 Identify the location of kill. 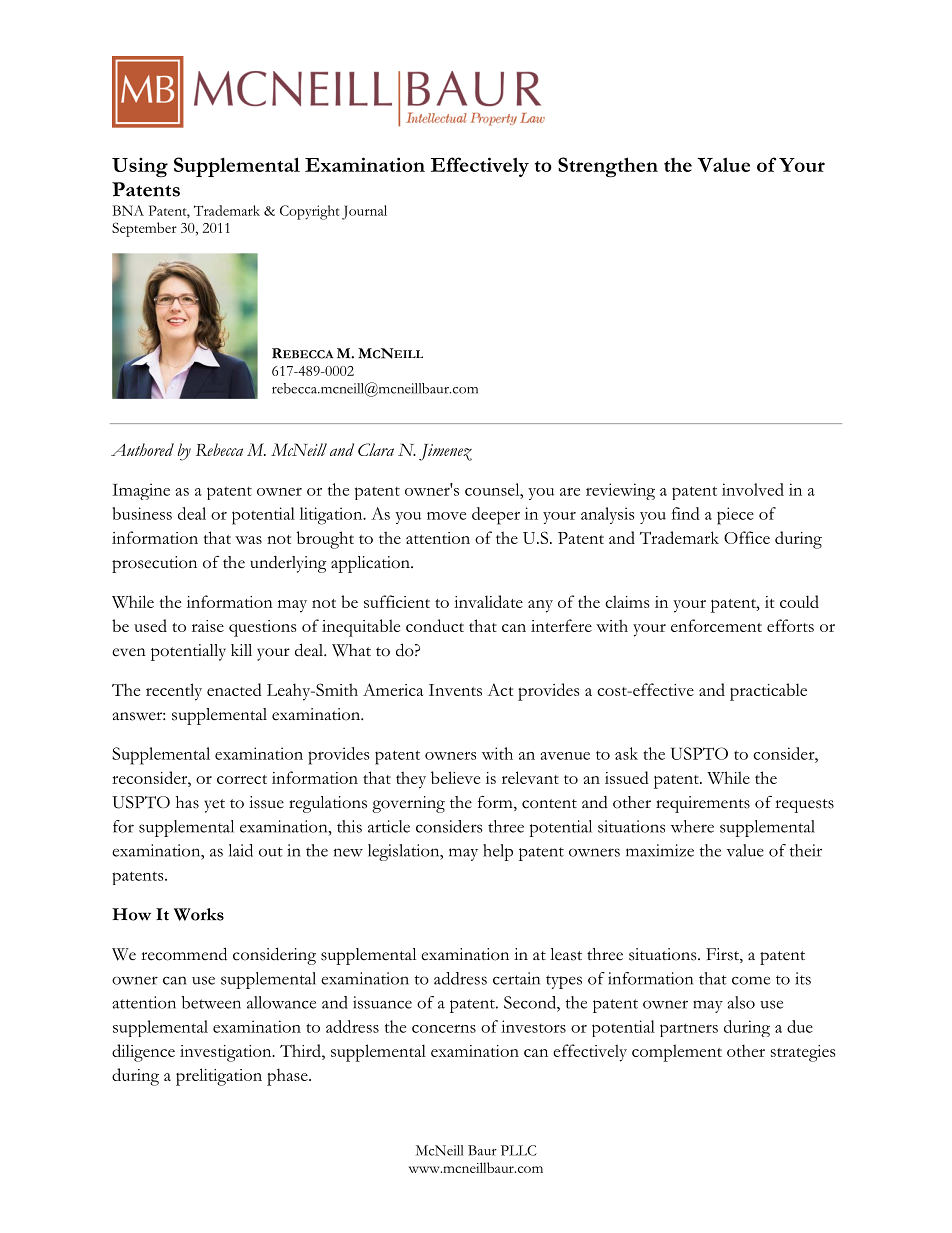
(241, 650).
